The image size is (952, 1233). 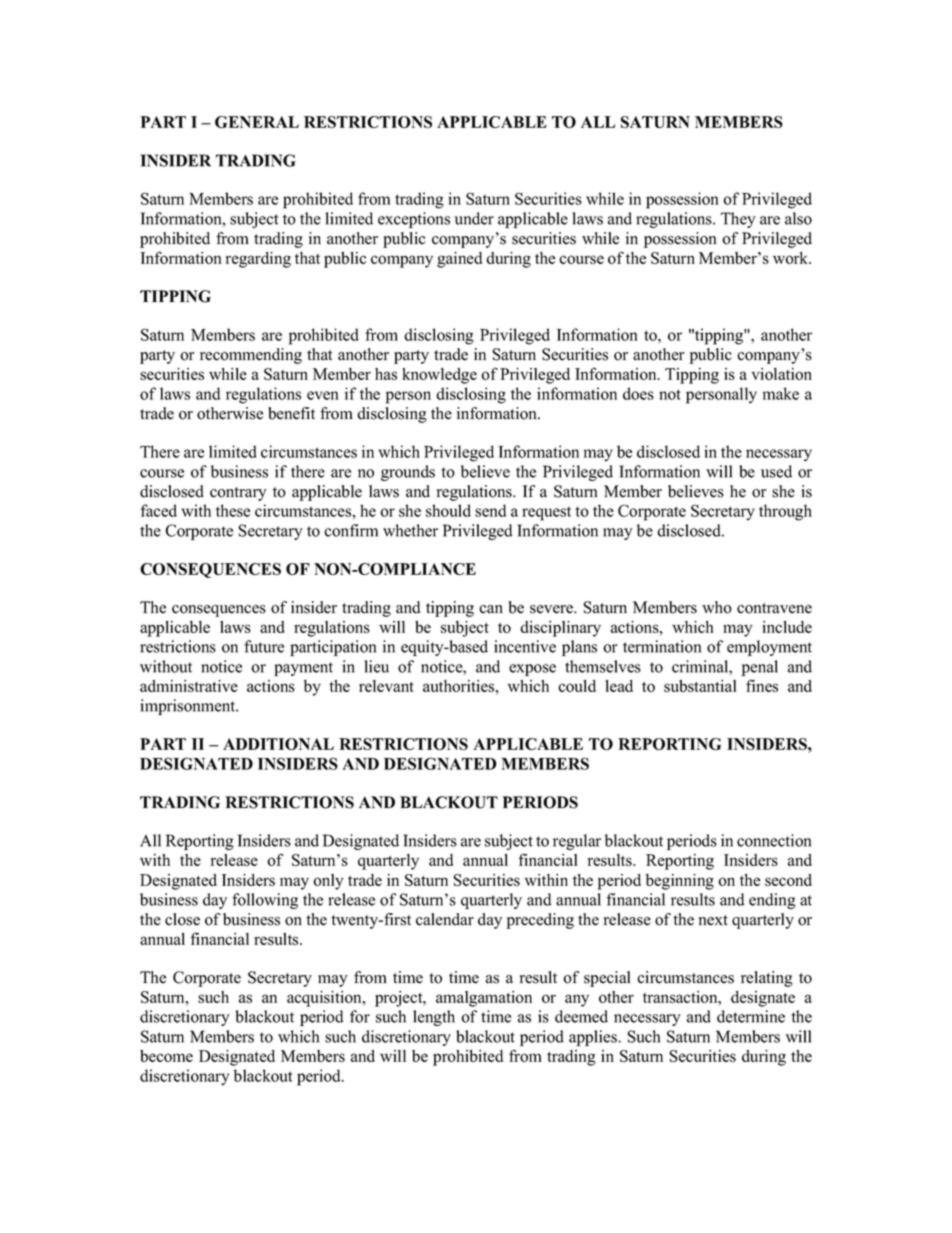 I want to click on knowledge, so click(x=439, y=376).
